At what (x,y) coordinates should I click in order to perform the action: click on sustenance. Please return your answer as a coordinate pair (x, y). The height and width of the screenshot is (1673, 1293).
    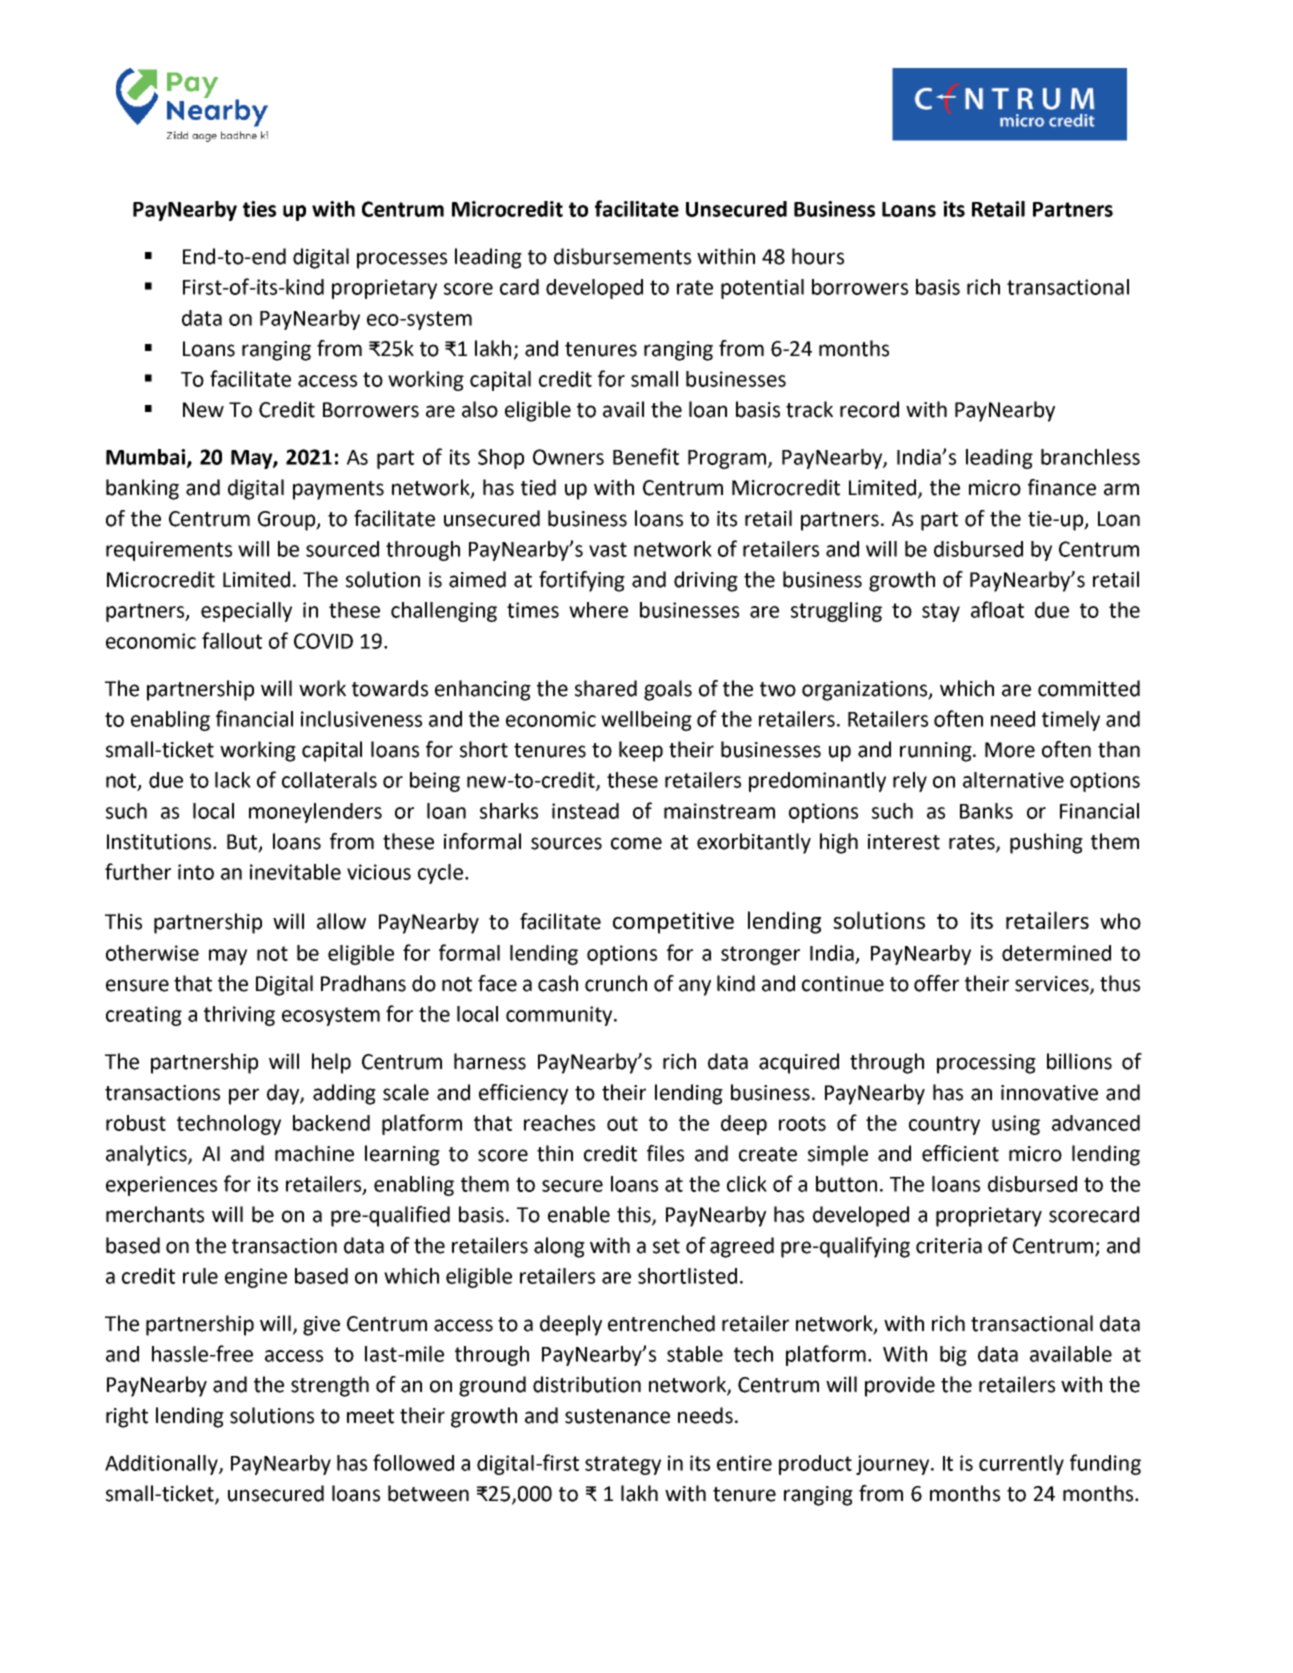
    Looking at the image, I should click on (617, 1416).
